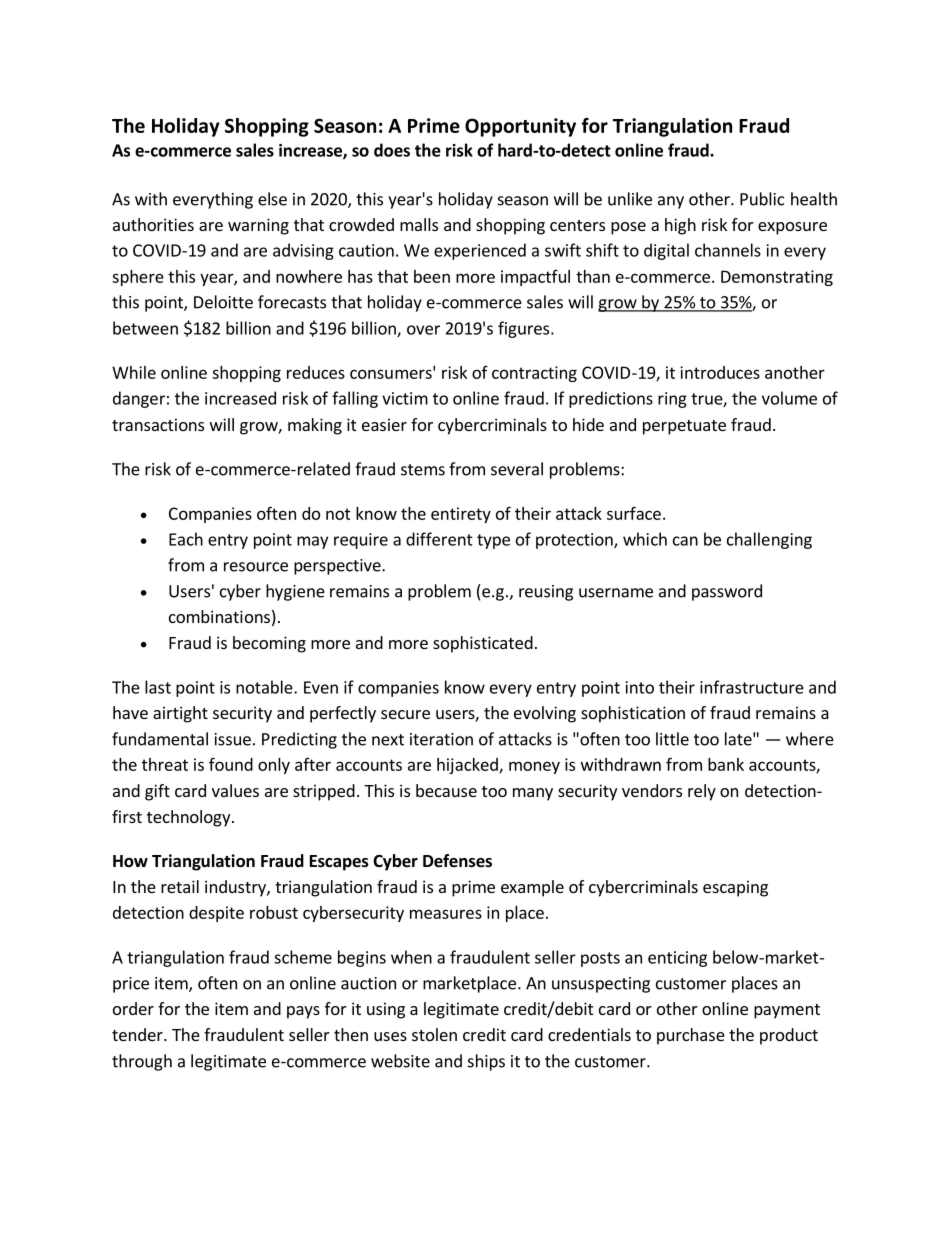  Describe the element at coordinates (434, 1034) in the image. I see `stolen` at that location.
